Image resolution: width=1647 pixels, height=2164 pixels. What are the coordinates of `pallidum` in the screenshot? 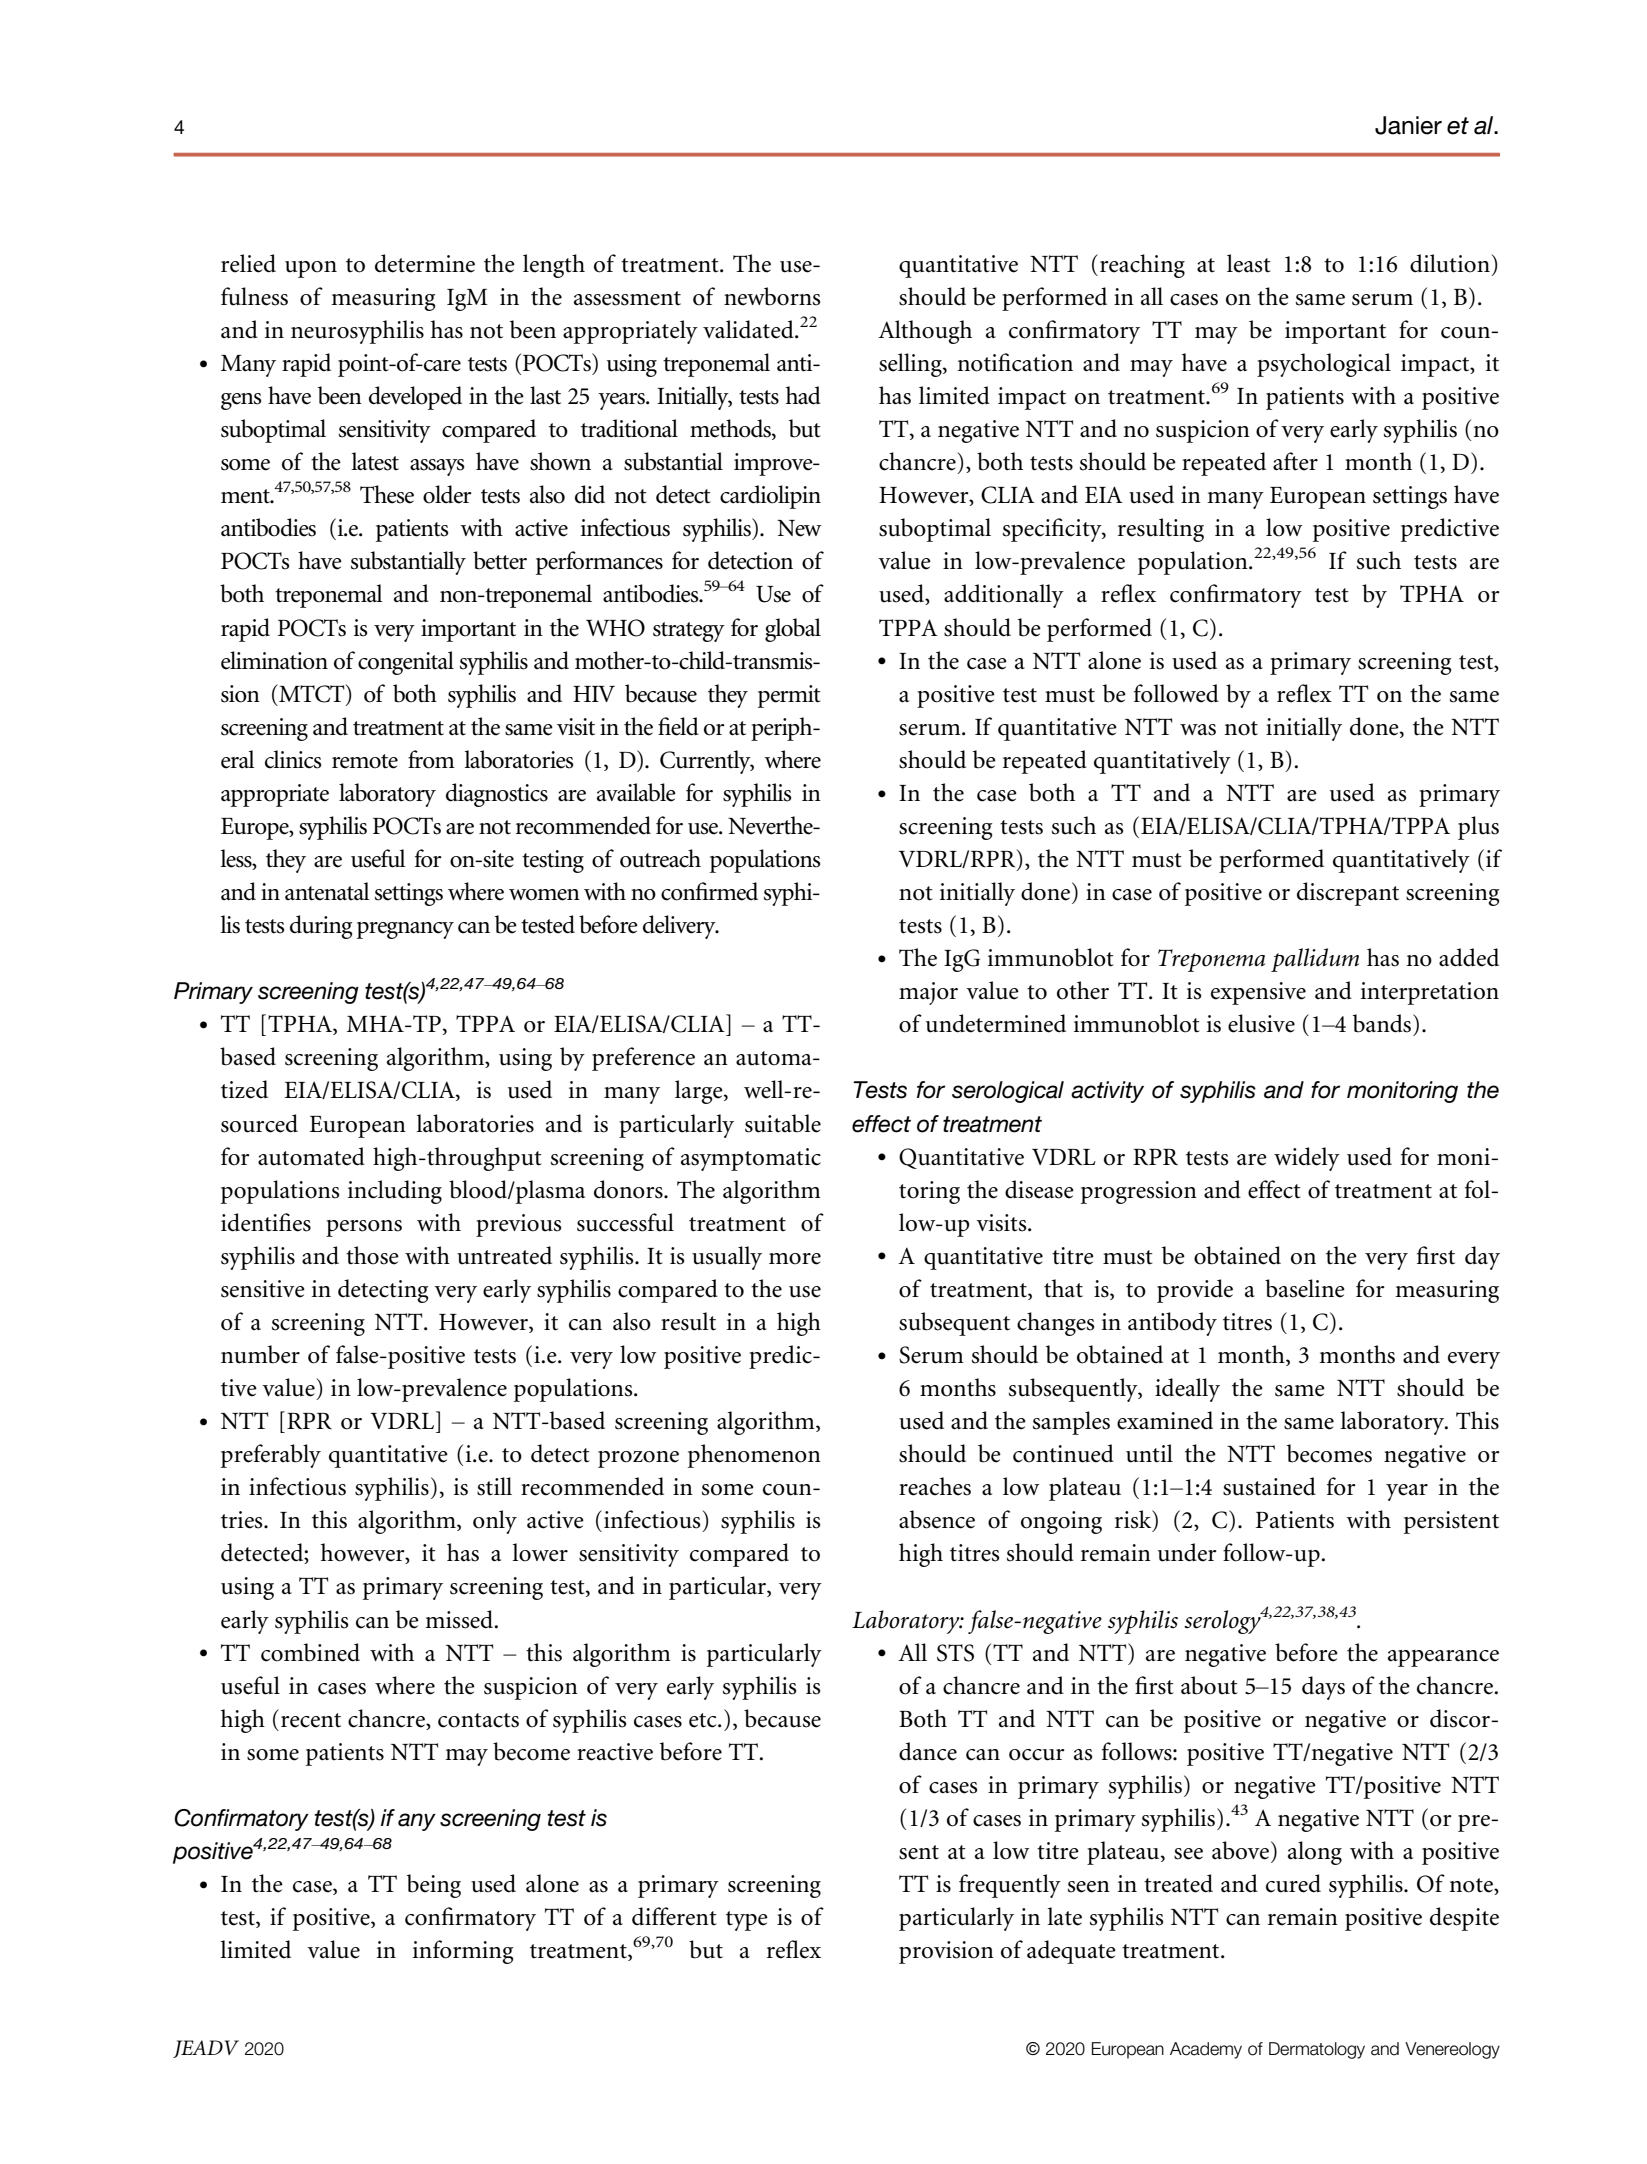 It's located at (1315, 960).
